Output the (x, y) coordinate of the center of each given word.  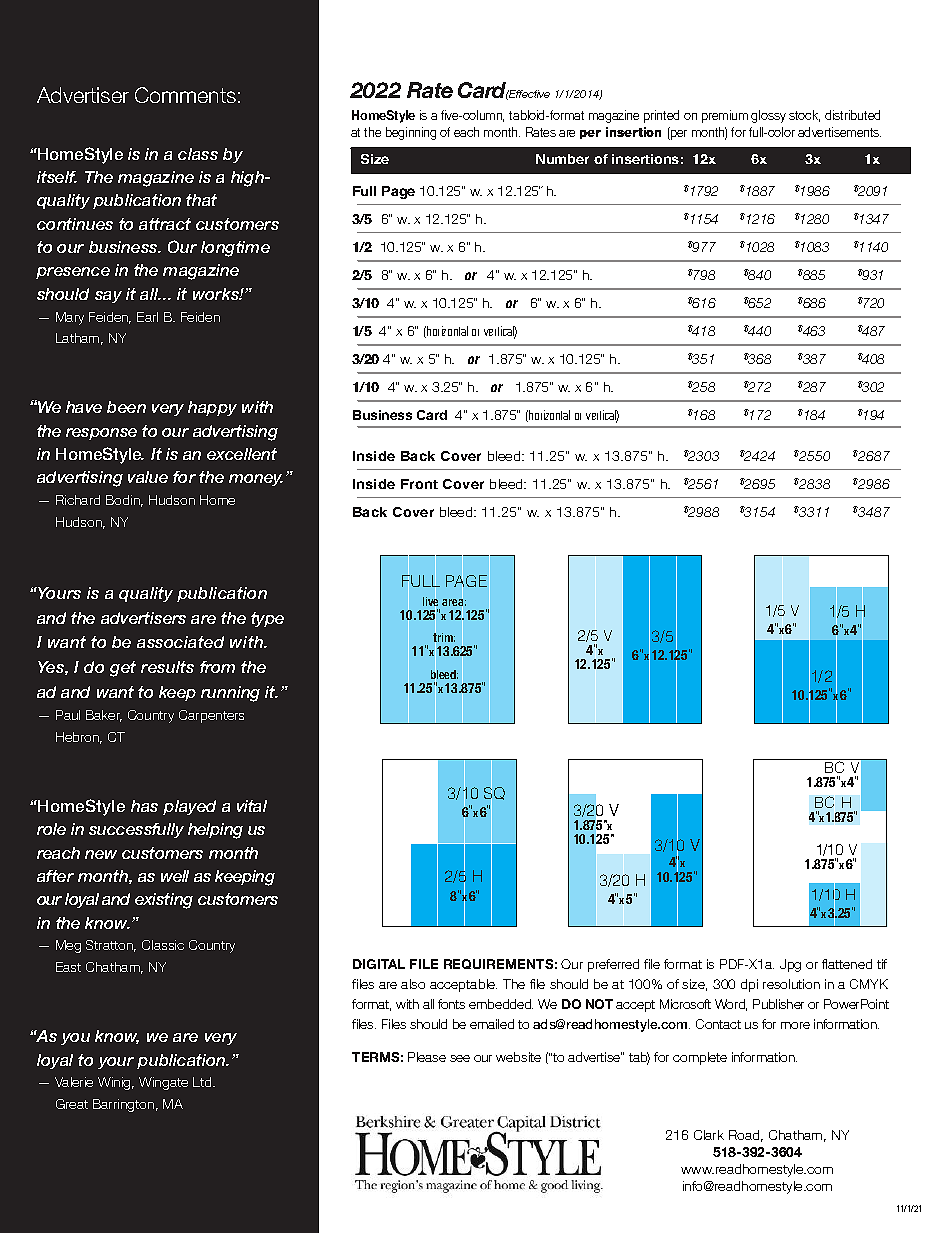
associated (180, 642)
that (201, 200)
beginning (411, 133)
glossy (768, 116)
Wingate (163, 1083)
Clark (709, 1135)
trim (444, 638)
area (454, 603)
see (460, 1058)
